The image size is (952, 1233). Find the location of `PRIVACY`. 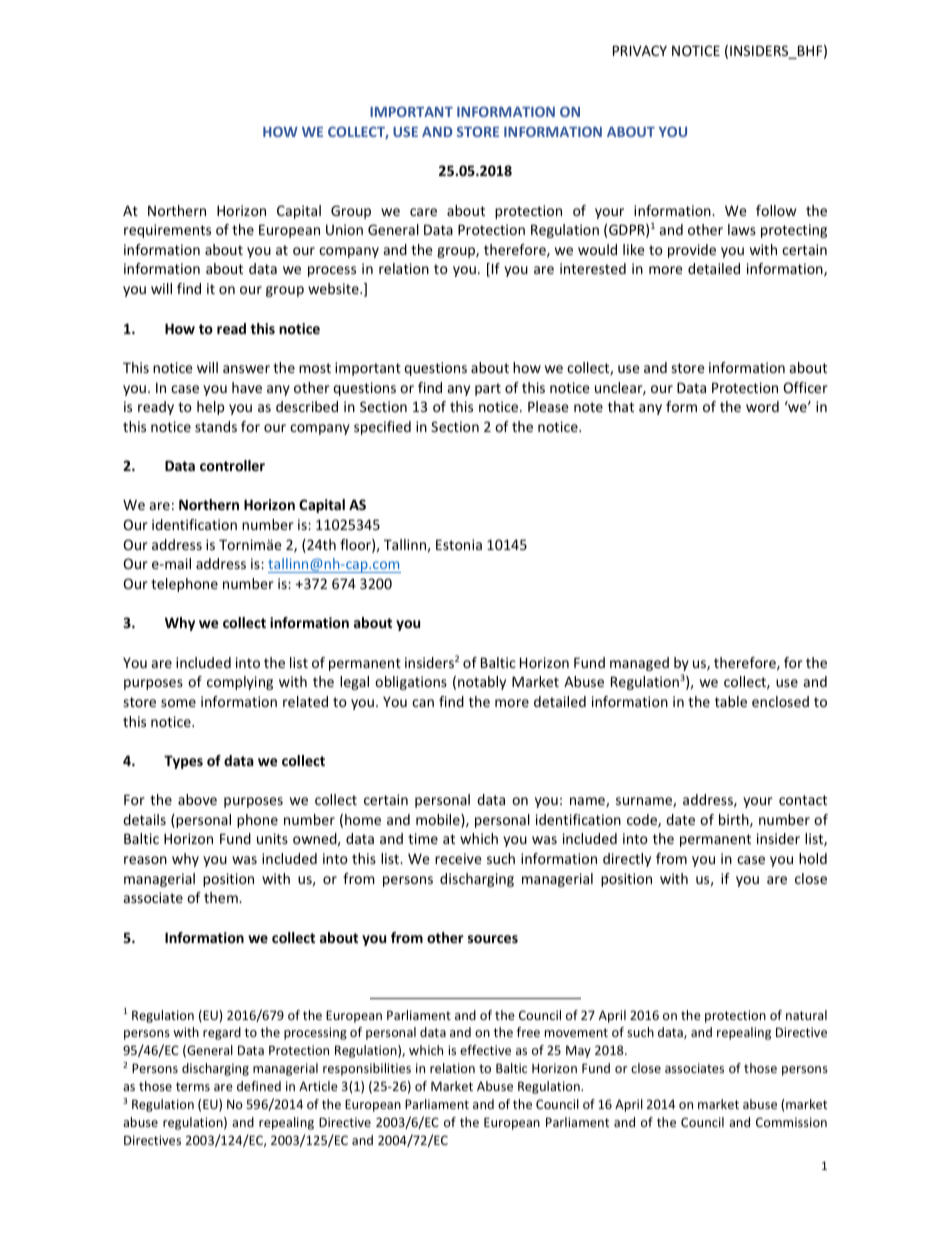

PRIVACY is located at coordinates (640, 50).
